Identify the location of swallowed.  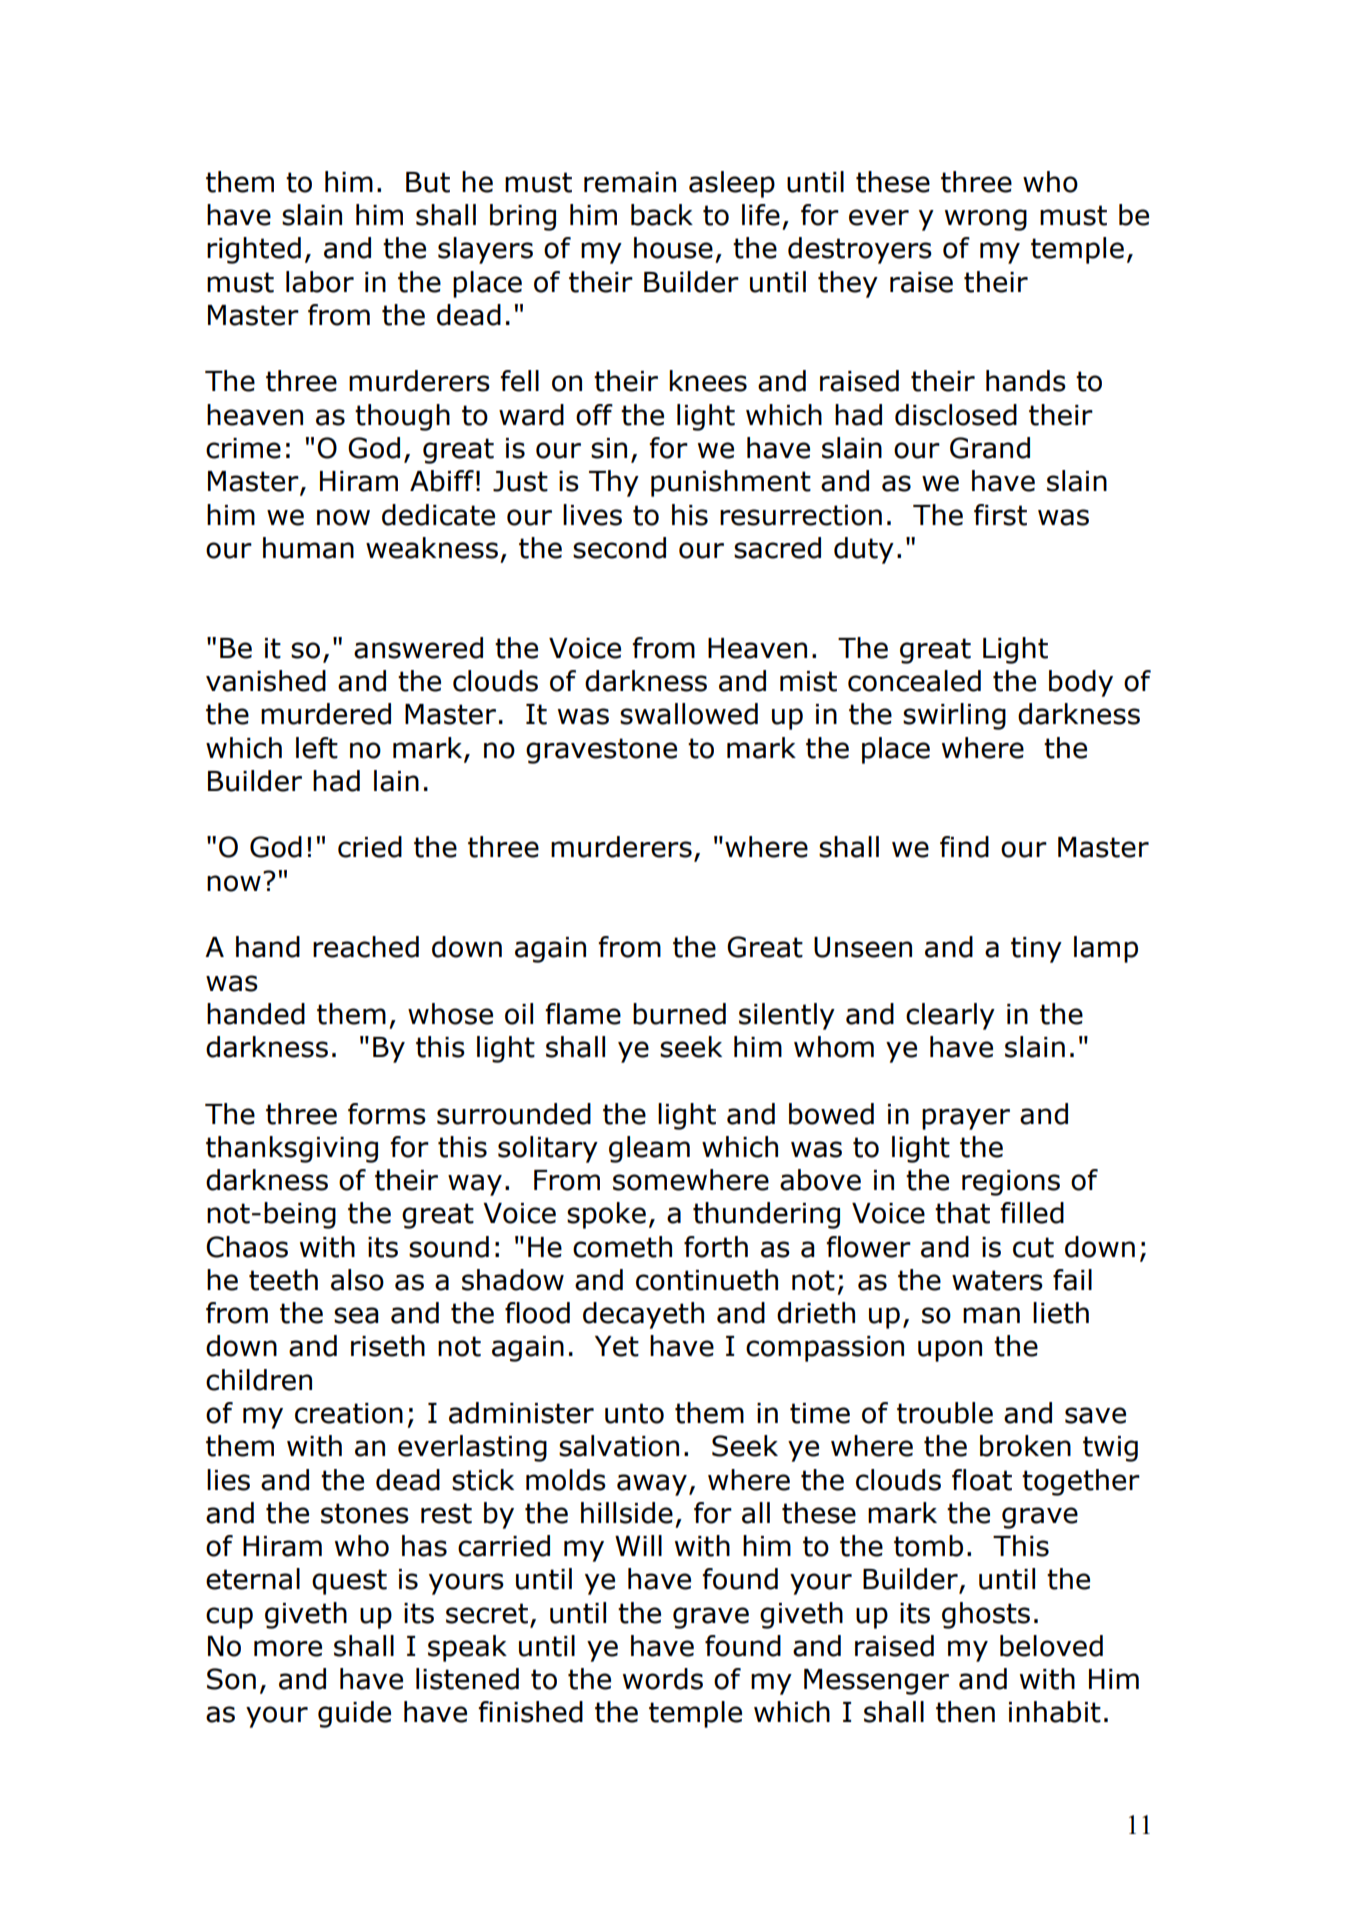
(689, 714).
